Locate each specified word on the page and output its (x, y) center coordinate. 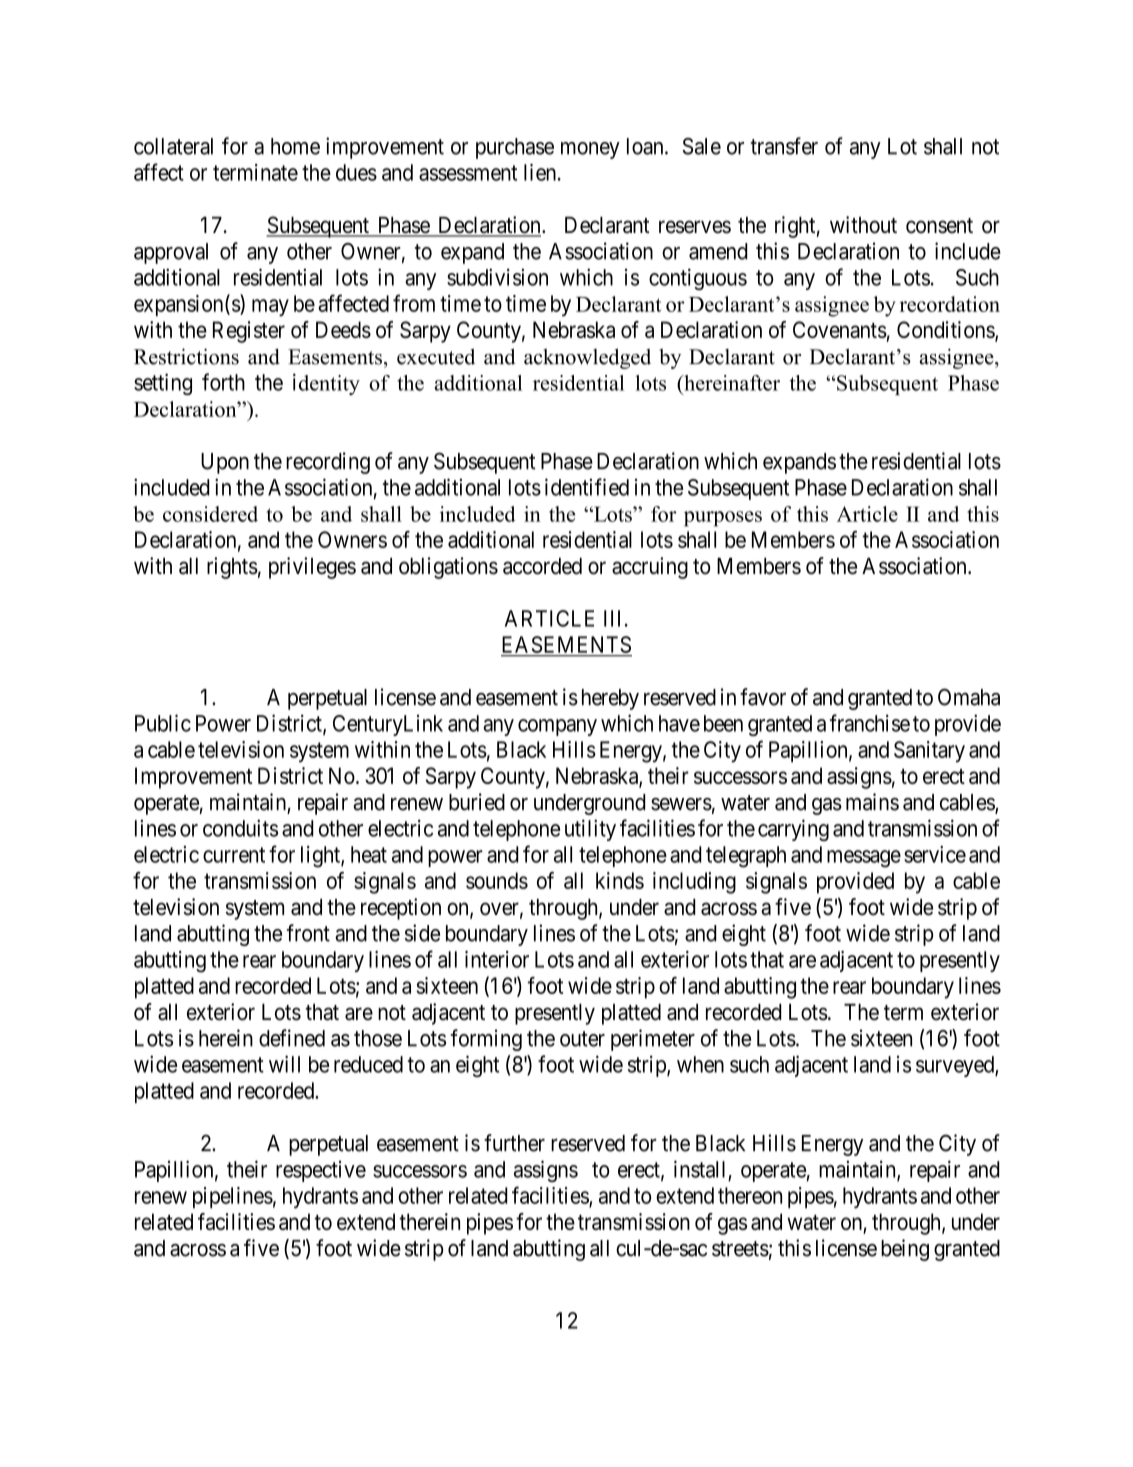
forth (223, 382)
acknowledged (587, 358)
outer (582, 1039)
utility (590, 830)
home (295, 146)
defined (292, 1038)
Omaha (969, 697)
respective (321, 1171)
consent (939, 226)
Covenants (840, 329)
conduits (240, 828)
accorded (542, 566)
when (700, 1064)
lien (540, 172)
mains (872, 802)
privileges (312, 568)
